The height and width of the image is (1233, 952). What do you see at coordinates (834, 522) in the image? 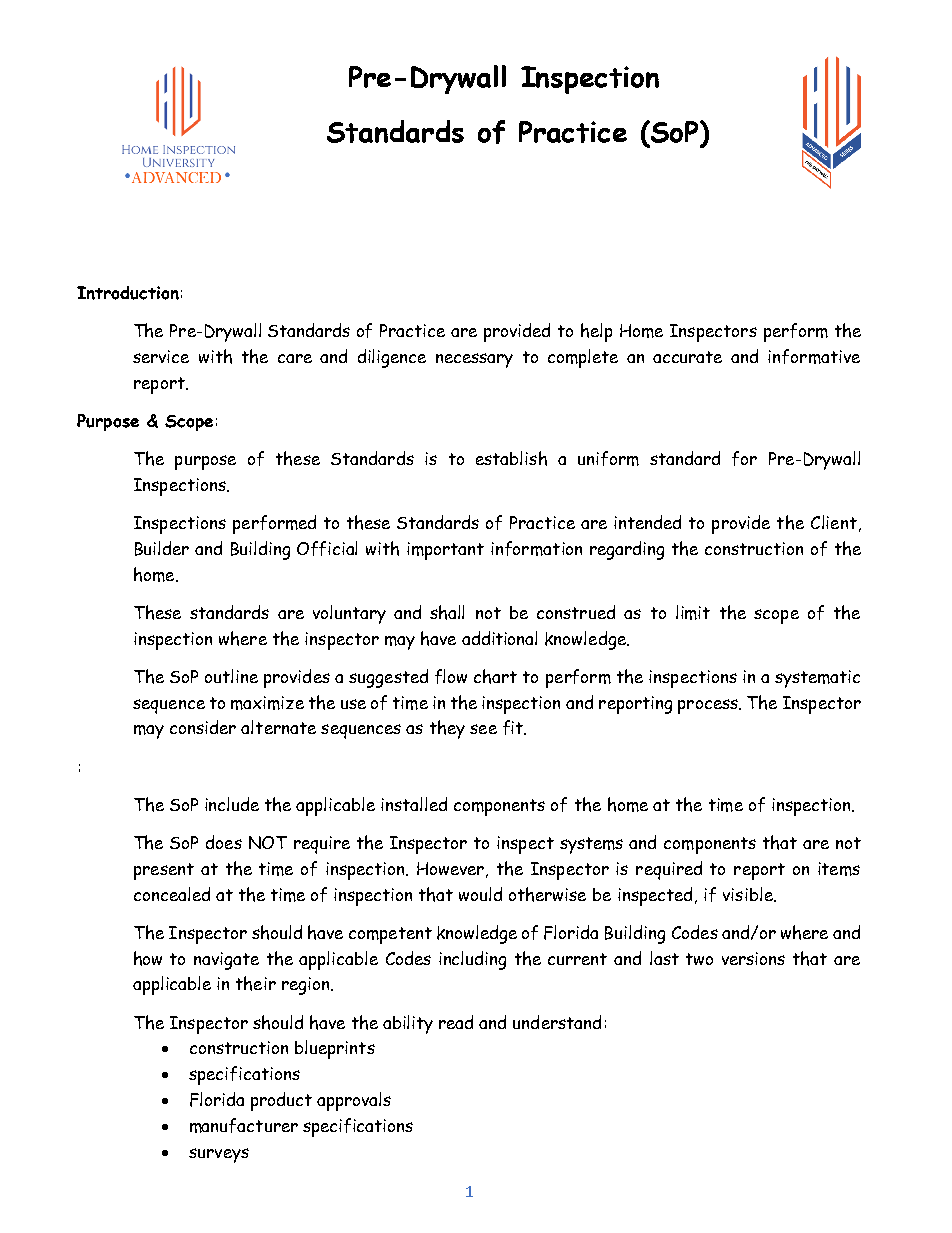
I see `Client` at bounding box center [834, 522].
